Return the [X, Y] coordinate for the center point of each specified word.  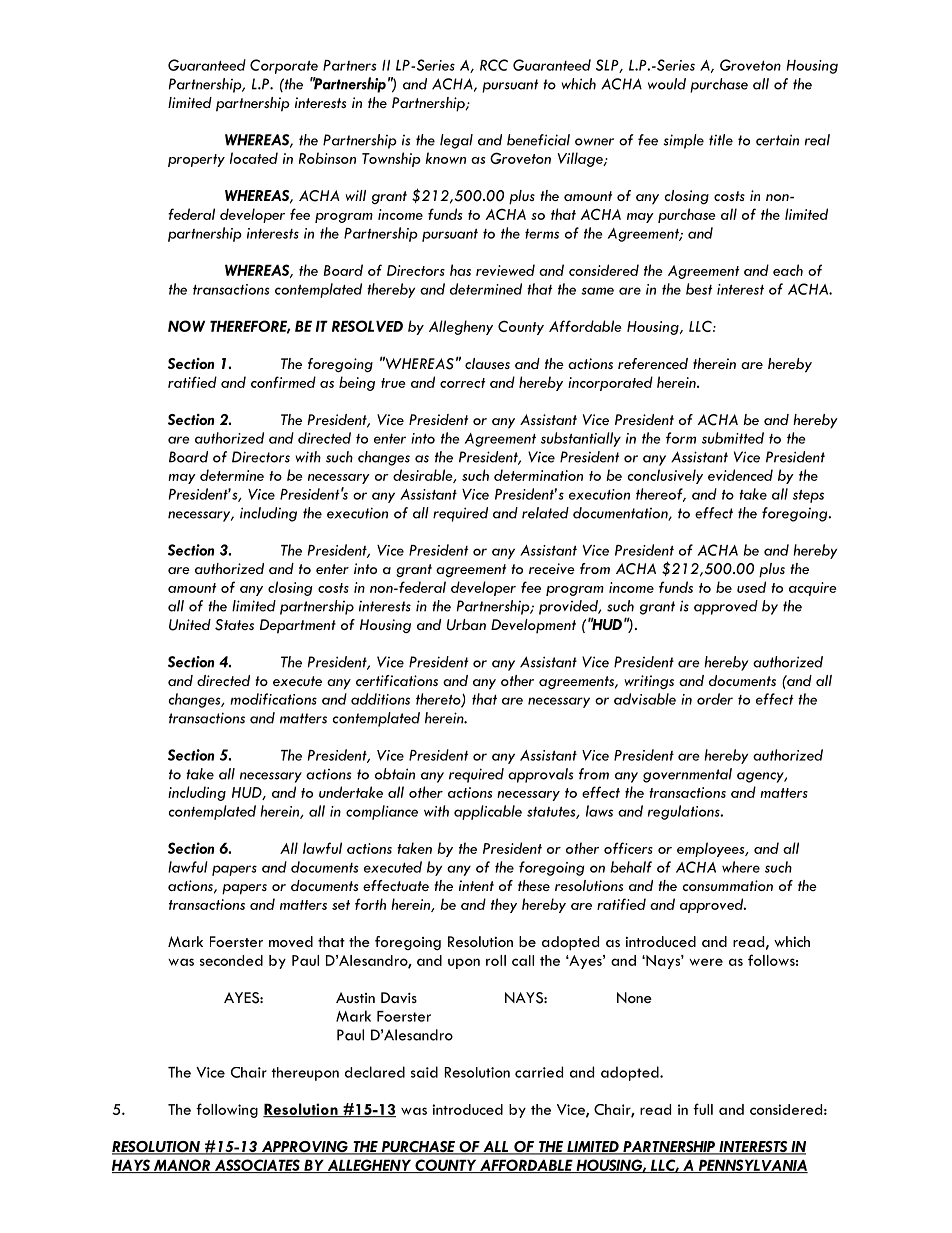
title [721, 140]
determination [538, 475]
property [196, 160]
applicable [488, 812]
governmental [687, 775]
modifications [273, 699]
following [227, 1110]
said [424, 1072]
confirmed [283, 382]
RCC [494, 65]
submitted [733, 438]
